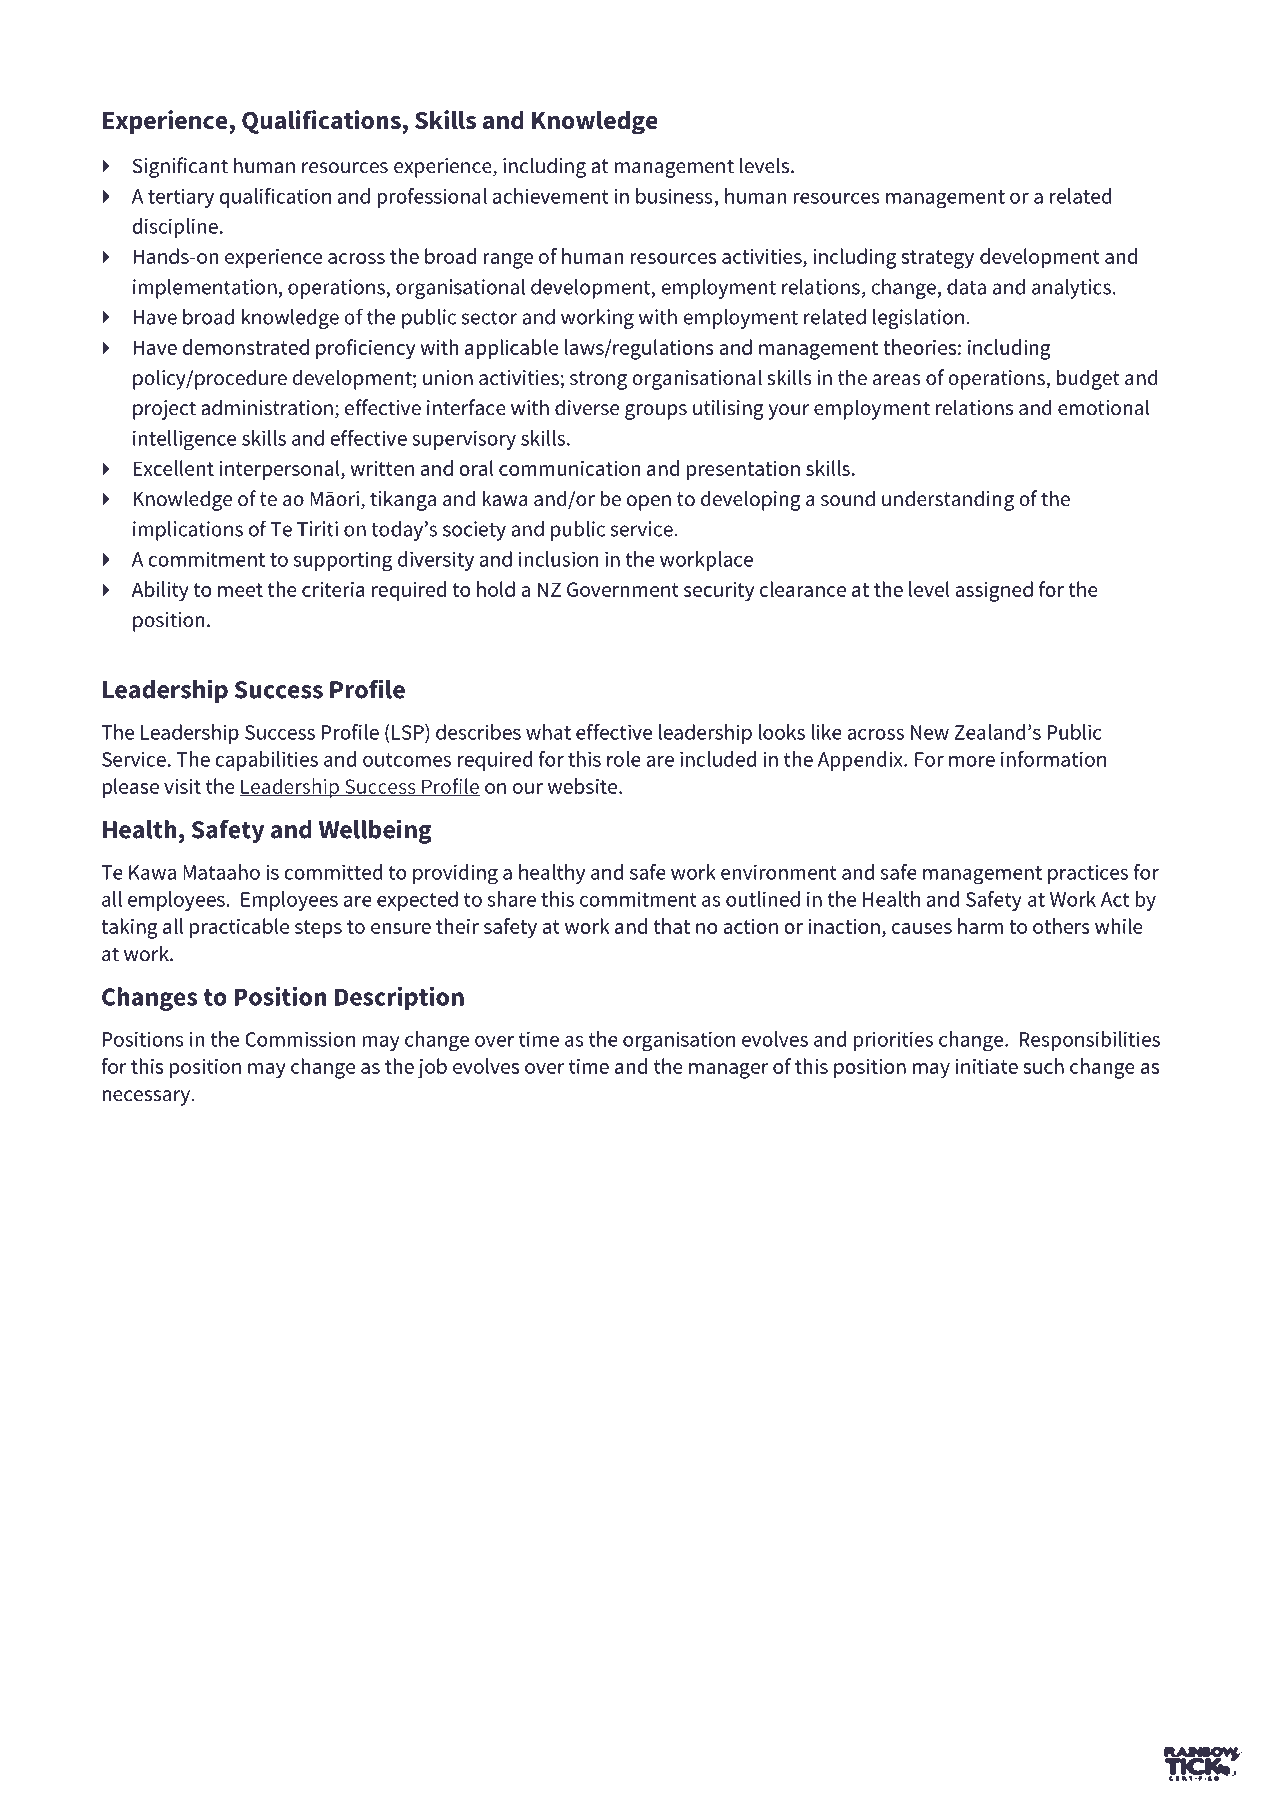 This screenshot has height=1820, width=1287. Describe the element at coordinates (937, 259) in the screenshot. I see `strategy` at that location.
